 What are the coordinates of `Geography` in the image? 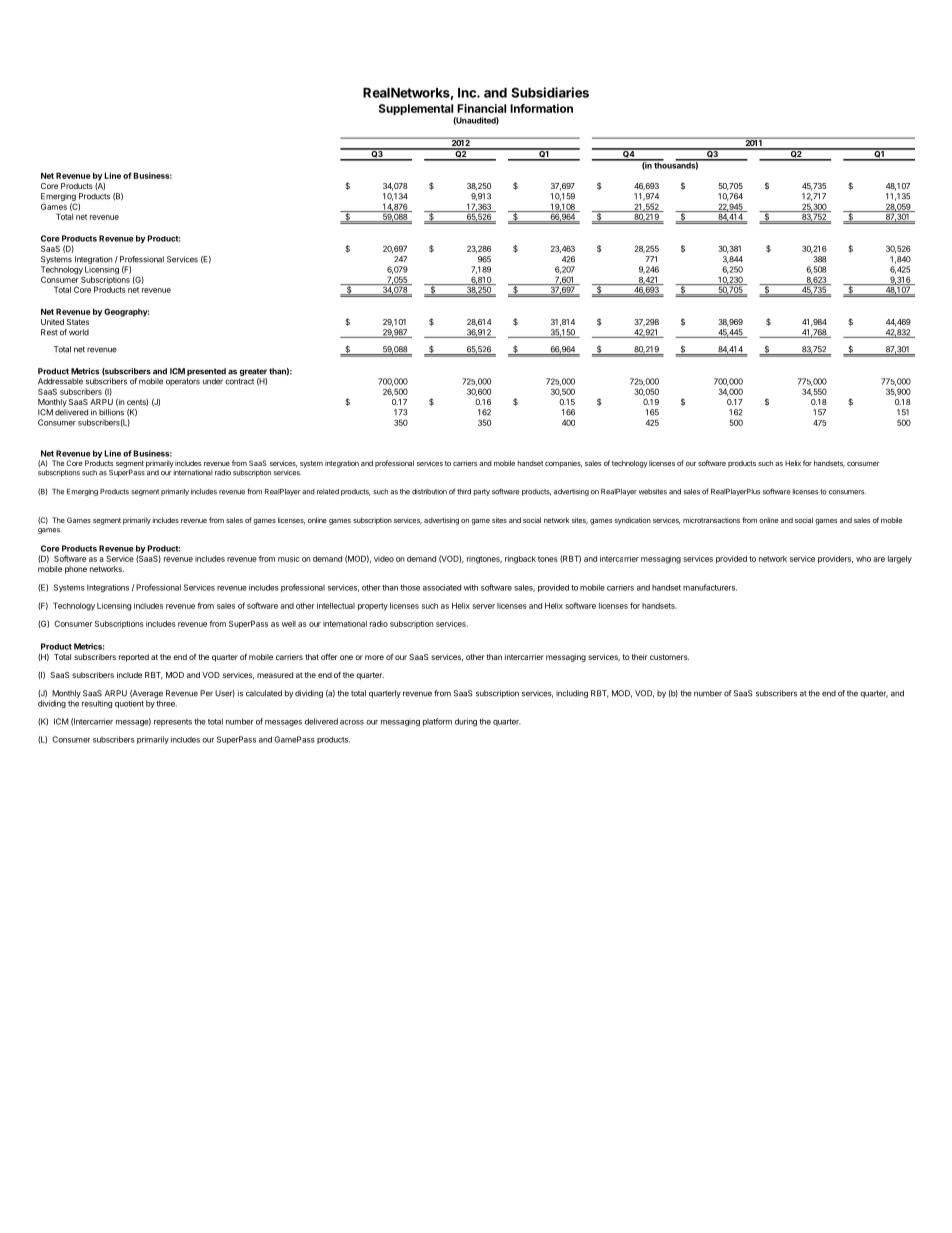 It's located at (126, 312).
